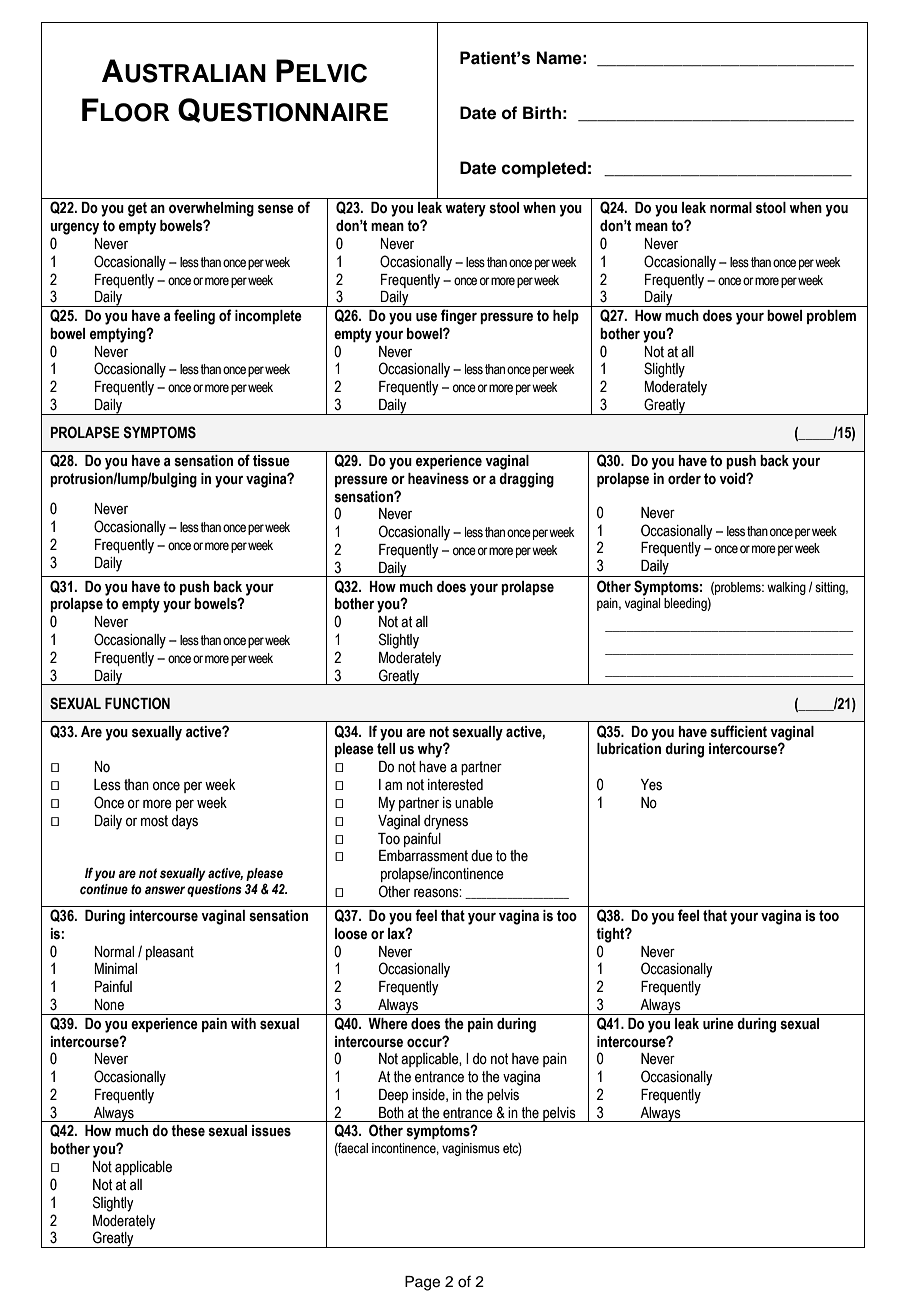 This screenshot has width=924, height=1308. Describe the element at coordinates (738, 731) in the screenshot. I see `sufficient` at that location.
